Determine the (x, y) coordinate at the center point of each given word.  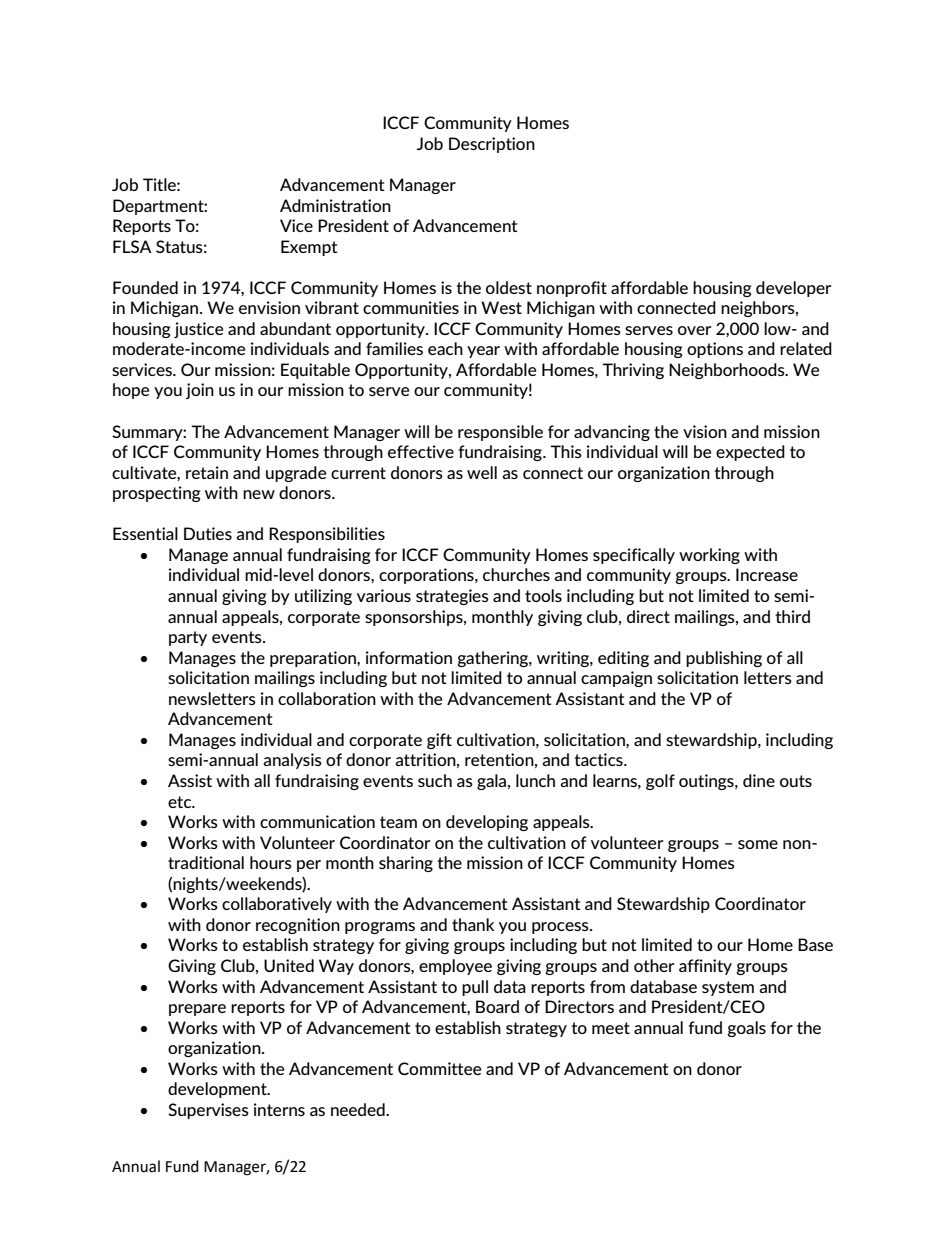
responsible (500, 433)
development (218, 1090)
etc (181, 802)
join (200, 391)
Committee (439, 1068)
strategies (452, 597)
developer (793, 289)
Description (492, 145)
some (758, 844)
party (188, 638)
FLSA (132, 246)
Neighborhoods (728, 371)
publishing (724, 659)
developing (487, 823)
